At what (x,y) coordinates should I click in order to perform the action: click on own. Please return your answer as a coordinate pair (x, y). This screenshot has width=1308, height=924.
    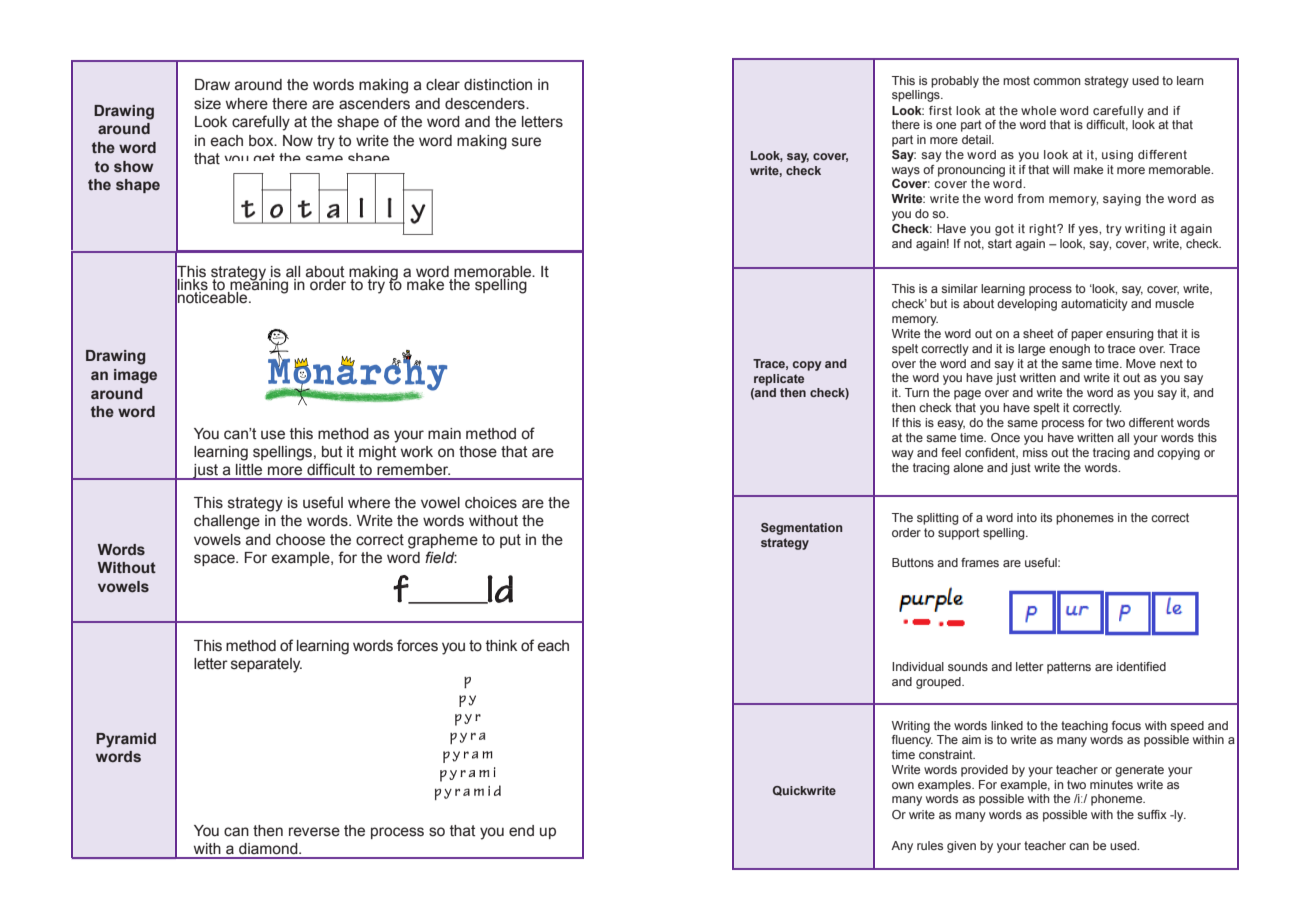
    Looking at the image, I should click on (903, 785).
